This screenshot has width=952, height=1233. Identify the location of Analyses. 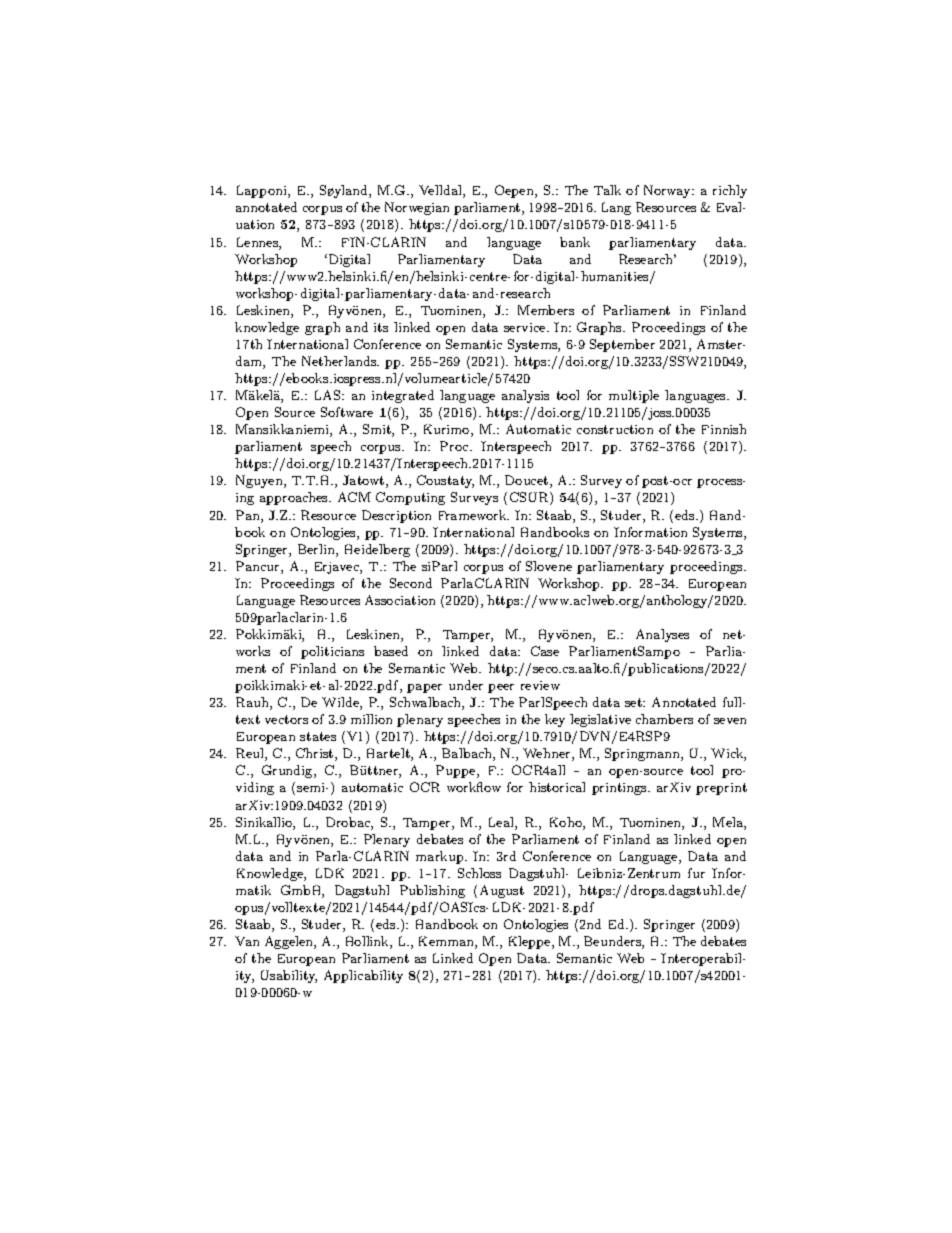
(662, 635).
